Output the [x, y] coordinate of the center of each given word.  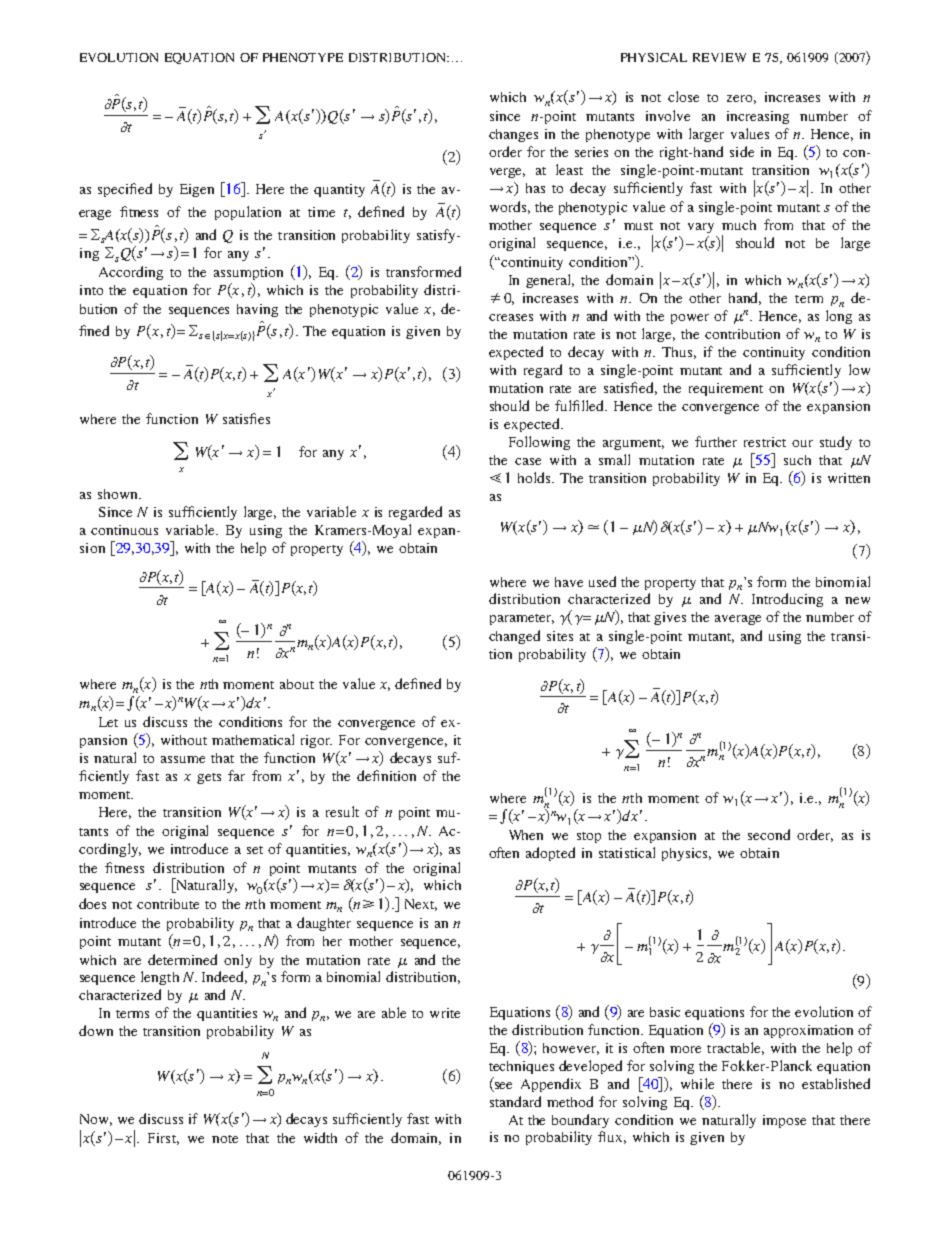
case [528, 461]
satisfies [246, 418]
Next [421, 905]
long [839, 317]
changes [513, 135]
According [131, 273]
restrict [765, 442]
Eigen [197, 190]
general [550, 281]
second [769, 834]
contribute [168, 904]
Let [108, 722]
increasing [758, 117]
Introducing [787, 600]
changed [514, 637]
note [225, 1139]
